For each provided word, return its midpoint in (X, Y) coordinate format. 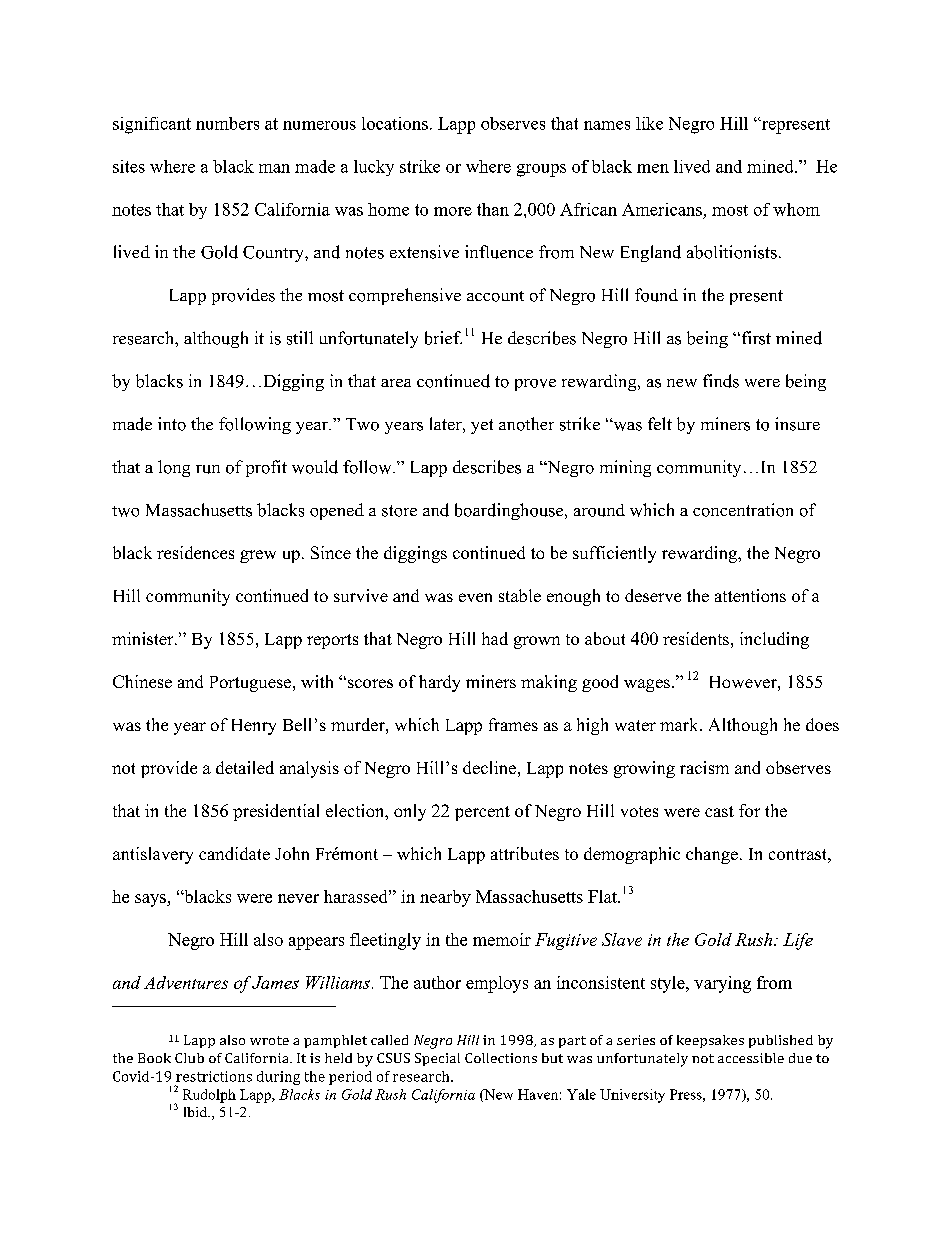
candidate (234, 853)
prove (535, 385)
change (712, 855)
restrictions (214, 1076)
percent (482, 813)
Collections (501, 1058)
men (653, 168)
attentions (750, 595)
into (172, 424)
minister (144, 638)
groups (541, 170)
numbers (227, 123)
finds (721, 381)
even (475, 597)
